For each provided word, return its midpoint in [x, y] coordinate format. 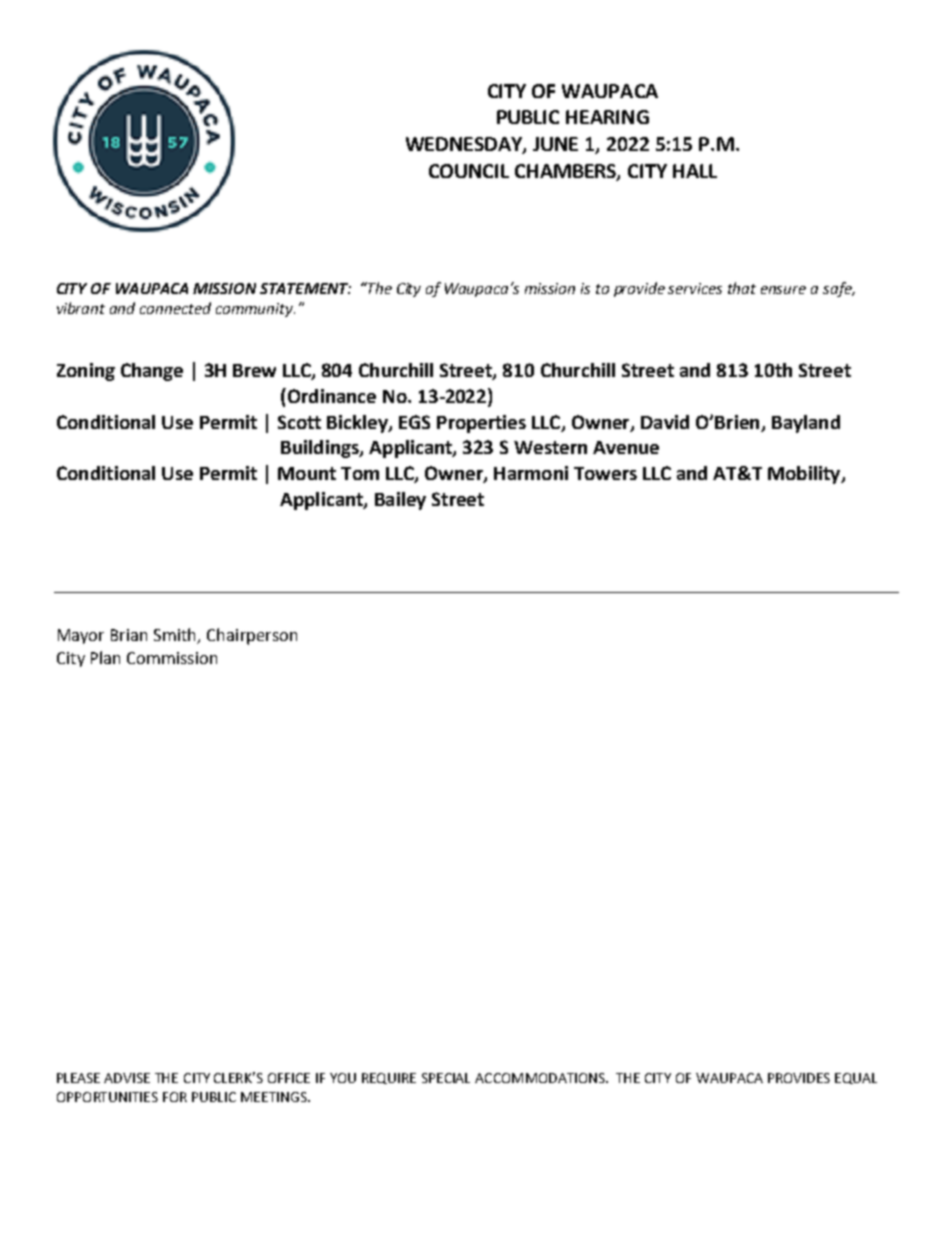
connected [175, 308]
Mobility [805, 475]
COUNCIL [469, 171]
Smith [176, 636]
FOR [175, 1097]
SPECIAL [446, 1078]
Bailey [400, 501]
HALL [695, 171]
